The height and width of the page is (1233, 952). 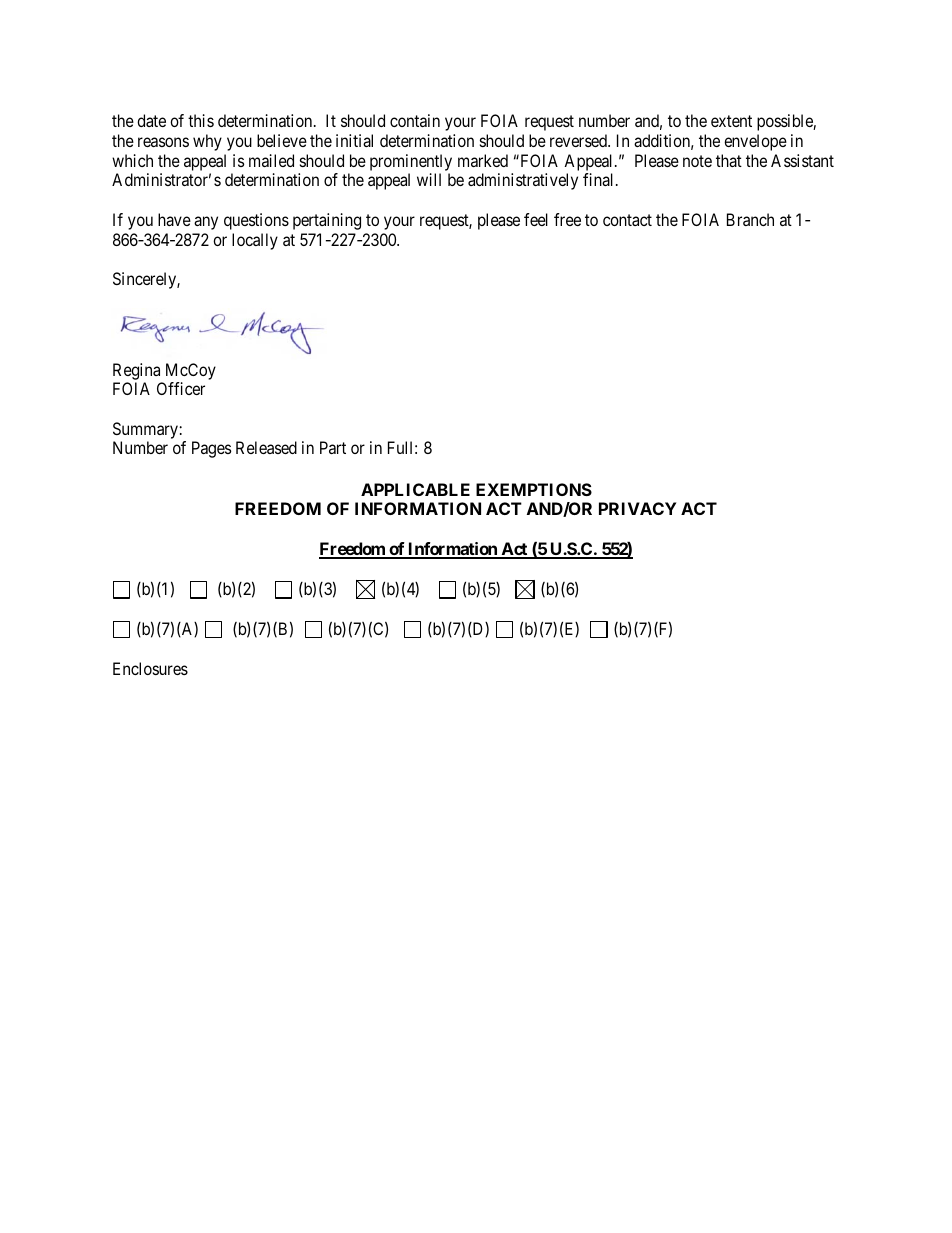 What do you see at coordinates (256, 221) in the page?
I see `questions` at bounding box center [256, 221].
